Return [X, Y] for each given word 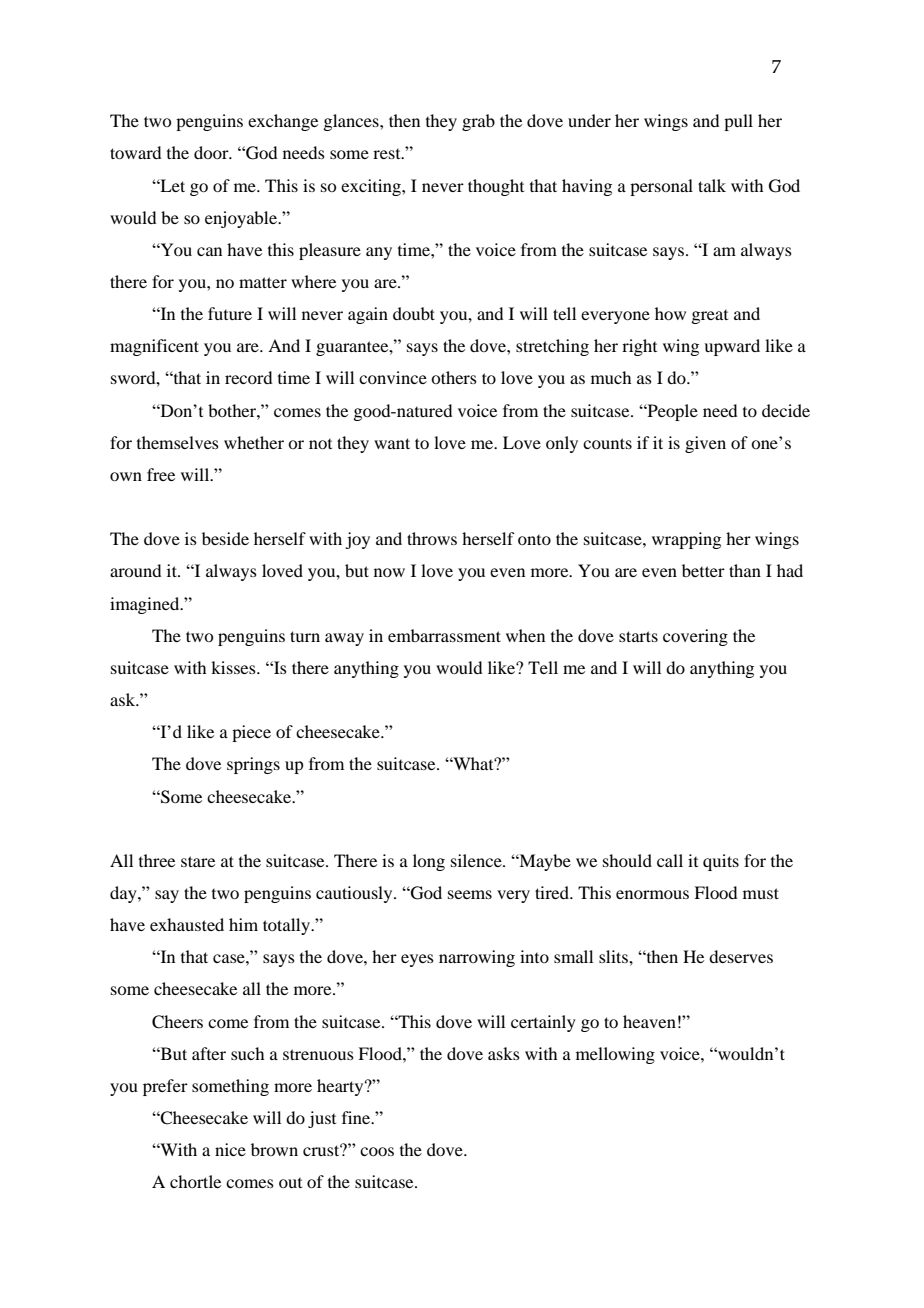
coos [377, 1151]
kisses [234, 667]
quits [721, 862]
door [212, 152]
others [454, 377]
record [248, 377]
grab [478, 122]
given [705, 444]
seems [470, 894]
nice [230, 1149]
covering [695, 637]
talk [712, 185]
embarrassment [444, 635]
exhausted [187, 924]
